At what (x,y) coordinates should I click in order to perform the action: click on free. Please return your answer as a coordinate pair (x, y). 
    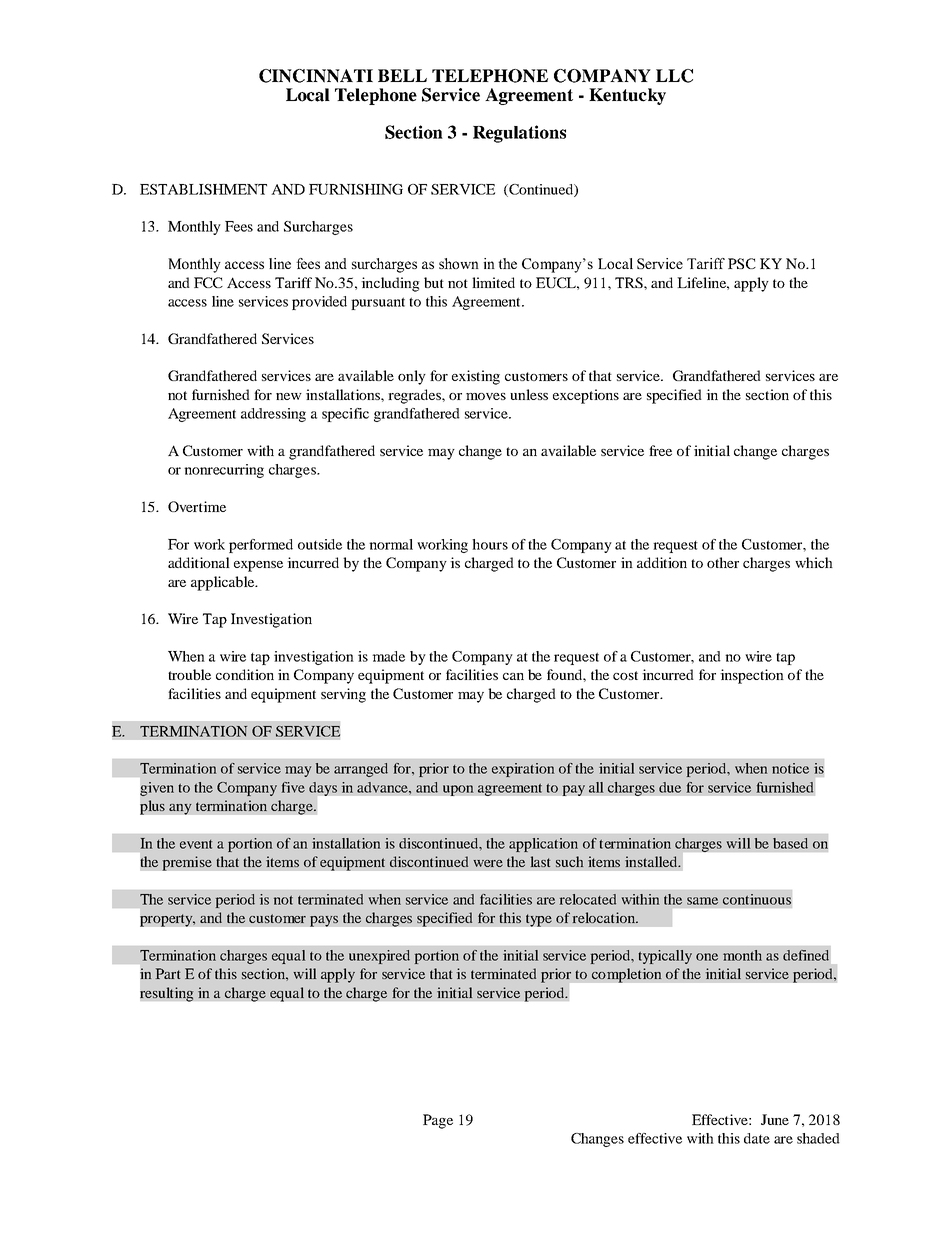
    Looking at the image, I should click on (660, 450).
